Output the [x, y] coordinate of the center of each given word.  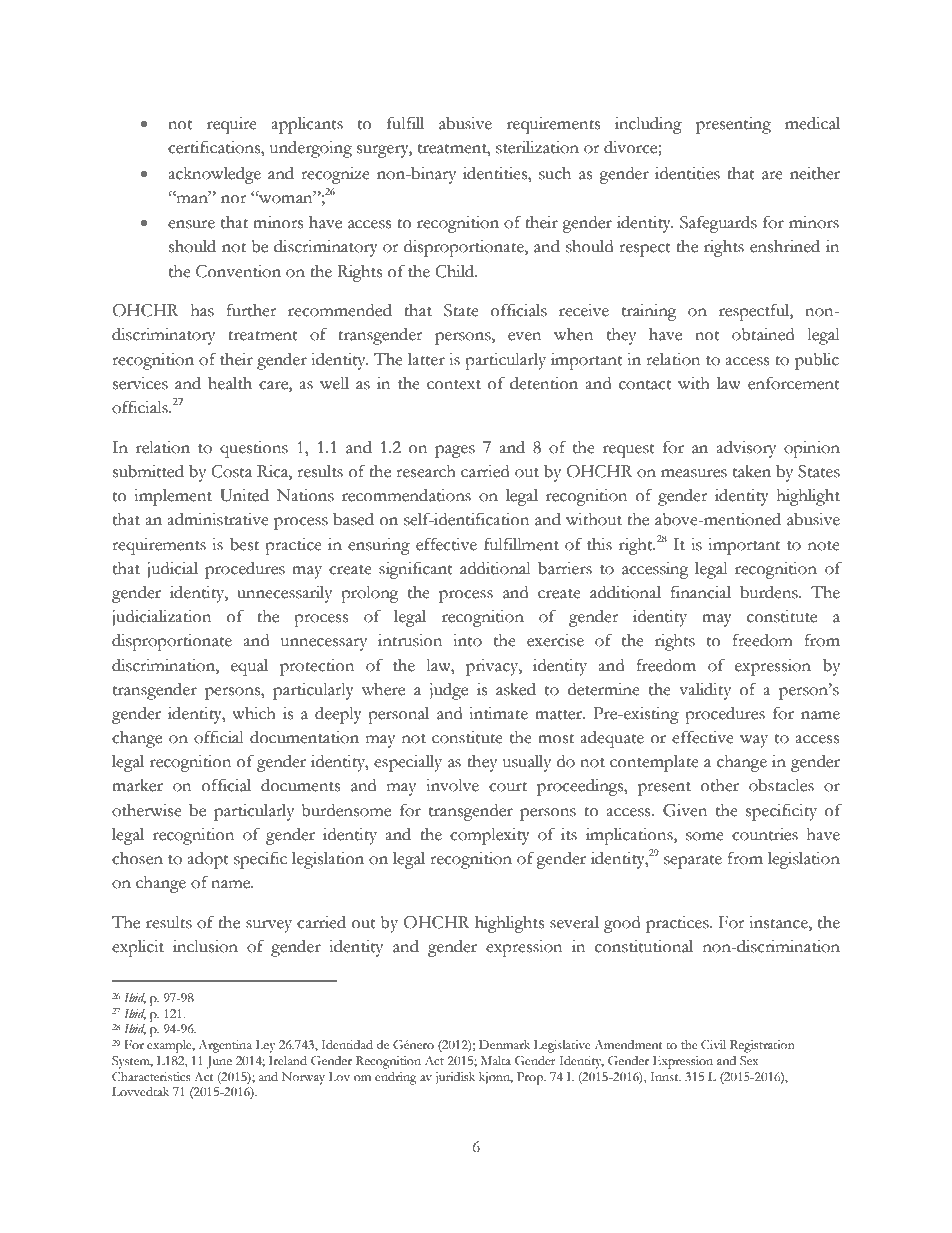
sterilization [537, 147]
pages [455, 451]
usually [527, 763]
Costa [231, 471]
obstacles [781, 785]
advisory [746, 449]
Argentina [225, 1046]
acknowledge [214, 175]
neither [815, 173]
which [254, 713]
